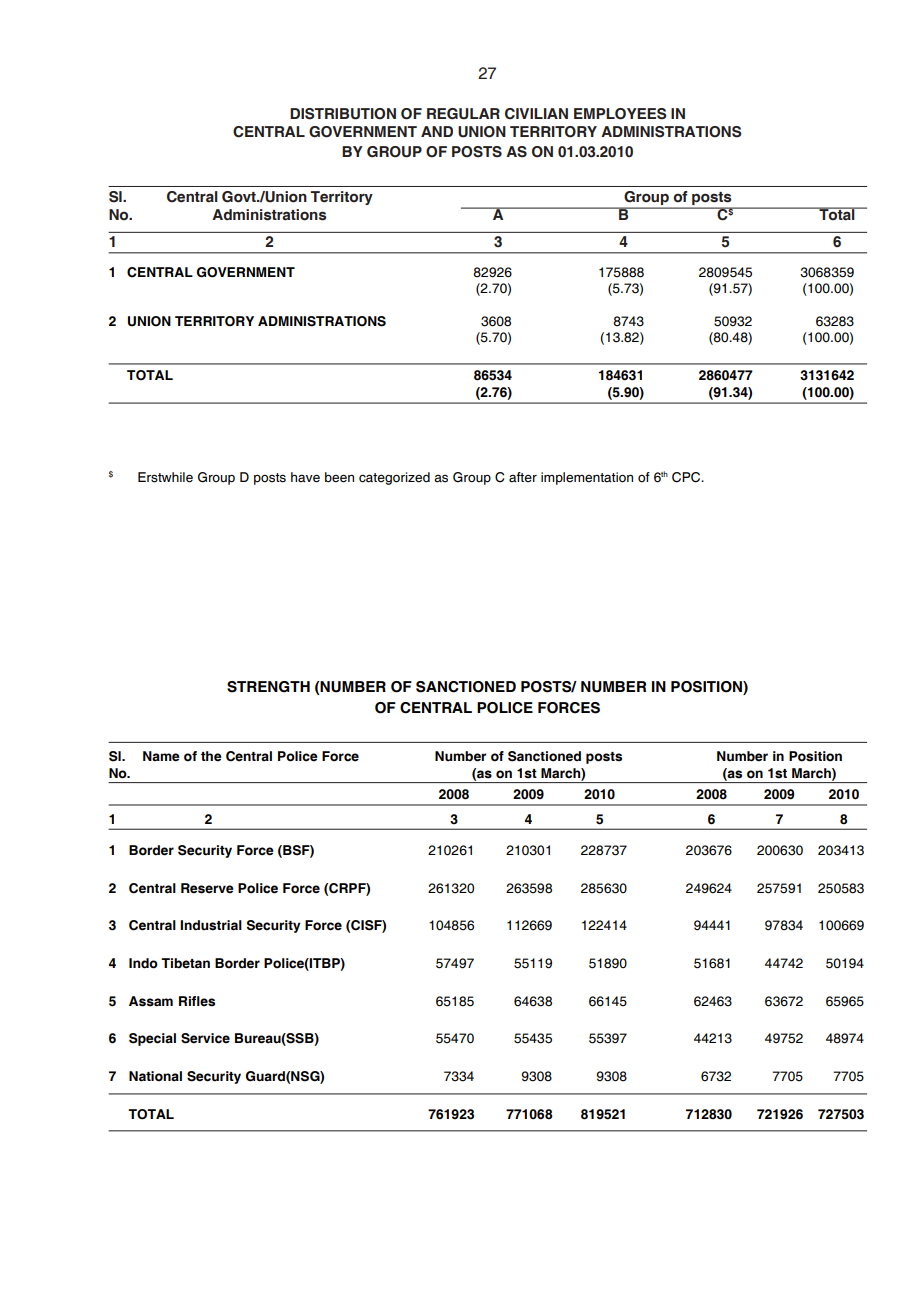 Image resolution: width=924 pixels, height=1308 pixels. What do you see at coordinates (207, 888) in the screenshot?
I see `Reserve` at bounding box center [207, 888].
